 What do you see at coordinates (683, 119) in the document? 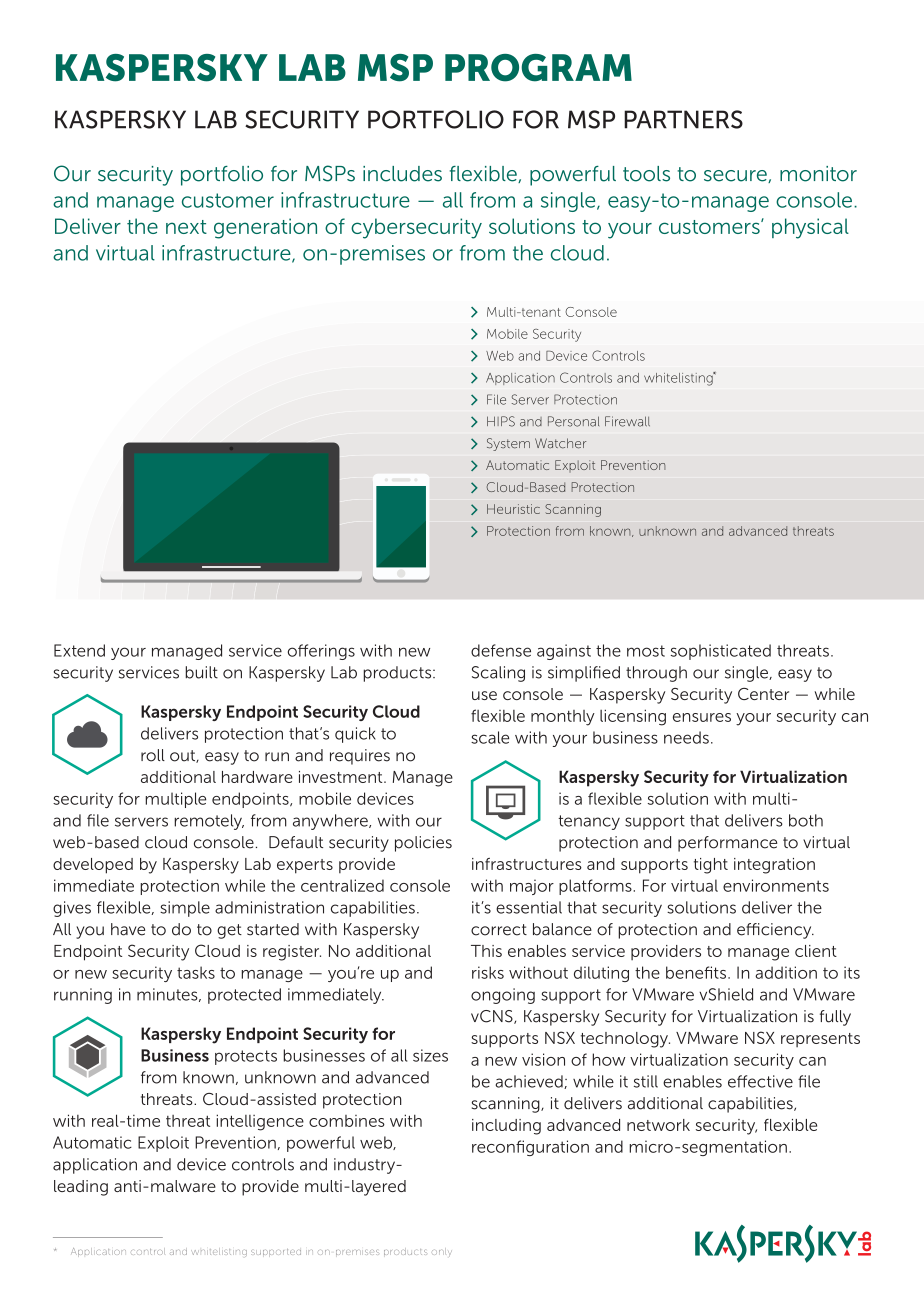
I see `PARTNERS` at bounding box center [683, 119].
